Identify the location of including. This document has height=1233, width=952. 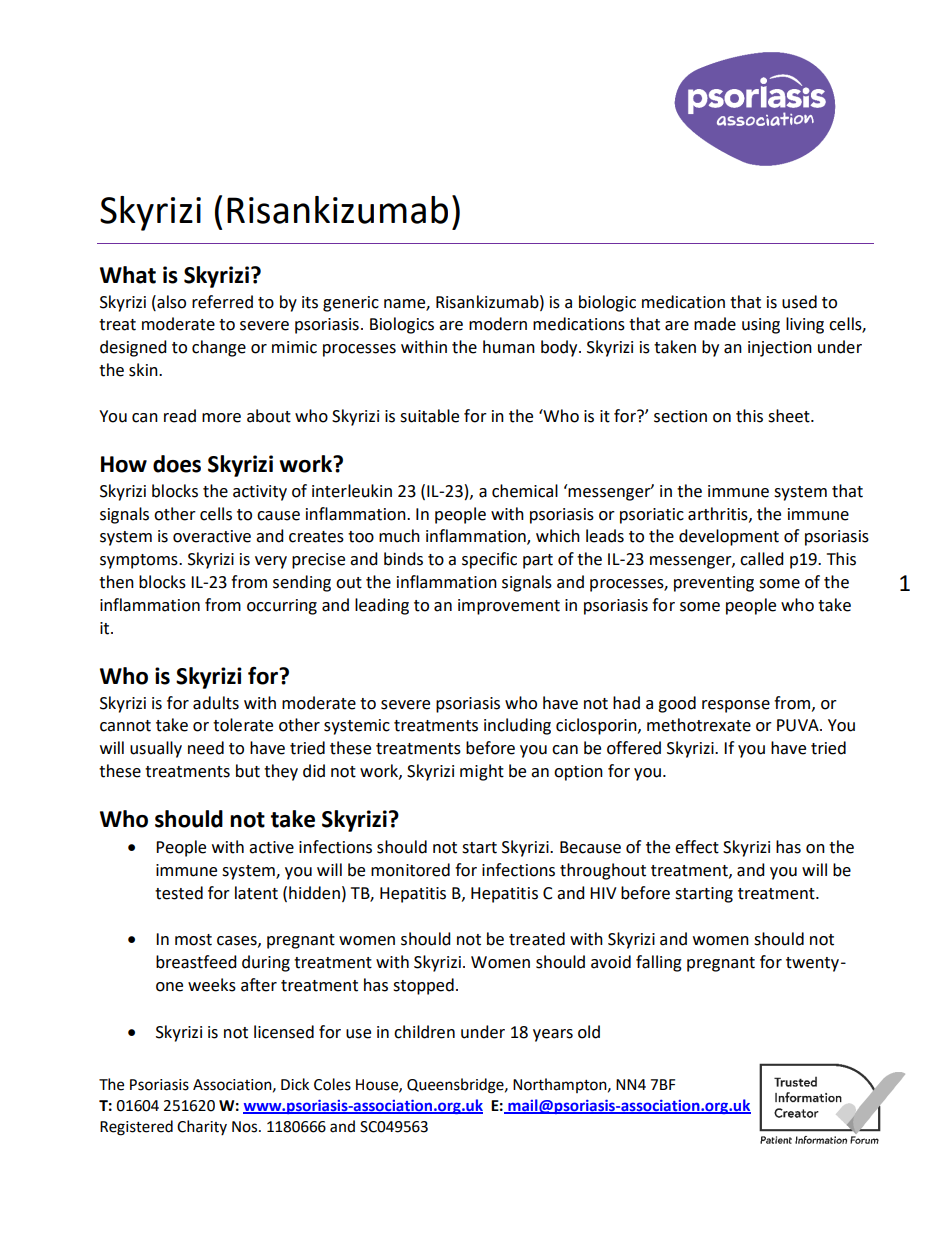
(517, 726).
